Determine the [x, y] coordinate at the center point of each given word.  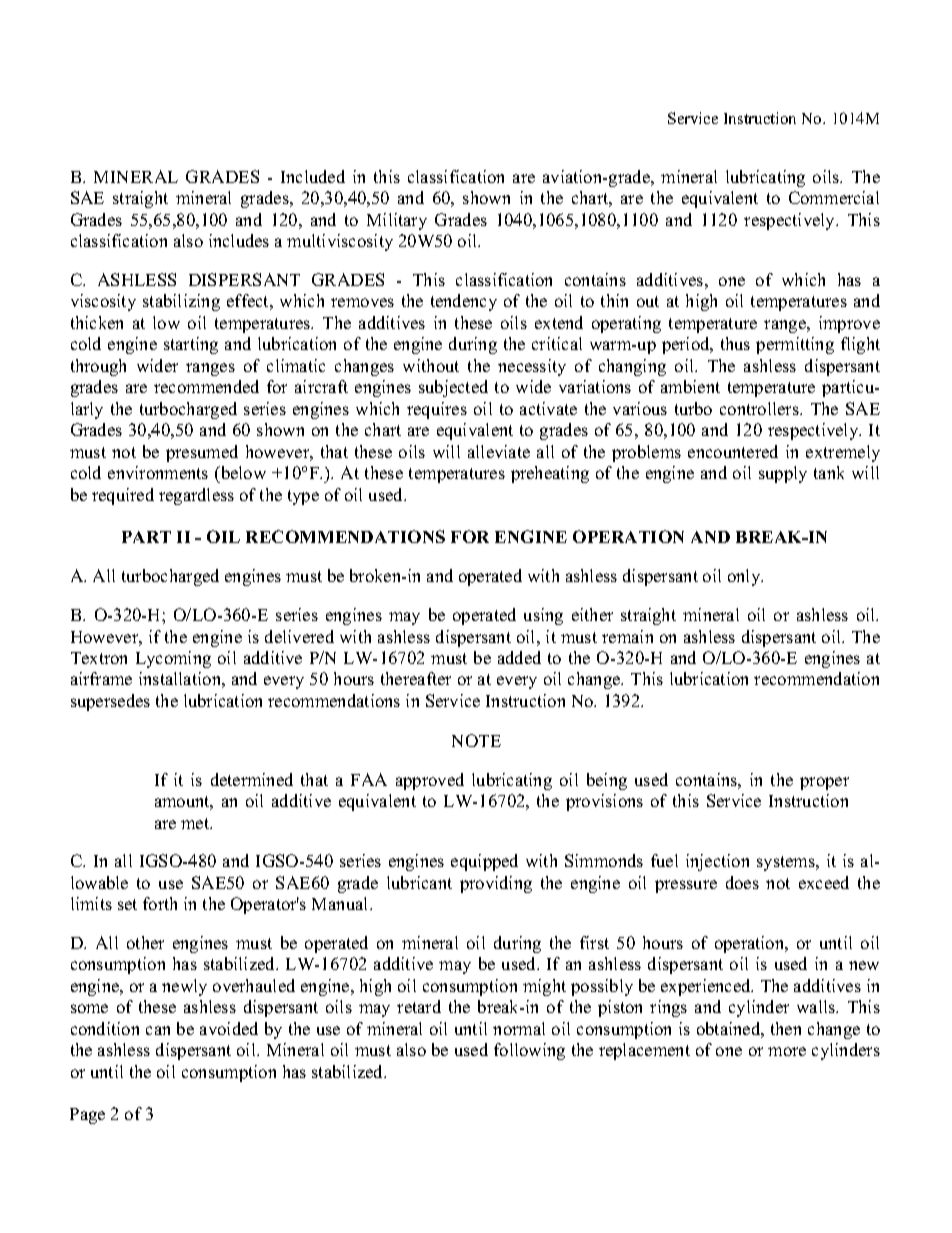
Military [397, 221]
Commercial [834, 197]
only [745, 577]
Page [87, 1116]
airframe [101, 678]
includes [239, 240]
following [529, 1051]
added [519, 657]
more [787, 1051]
